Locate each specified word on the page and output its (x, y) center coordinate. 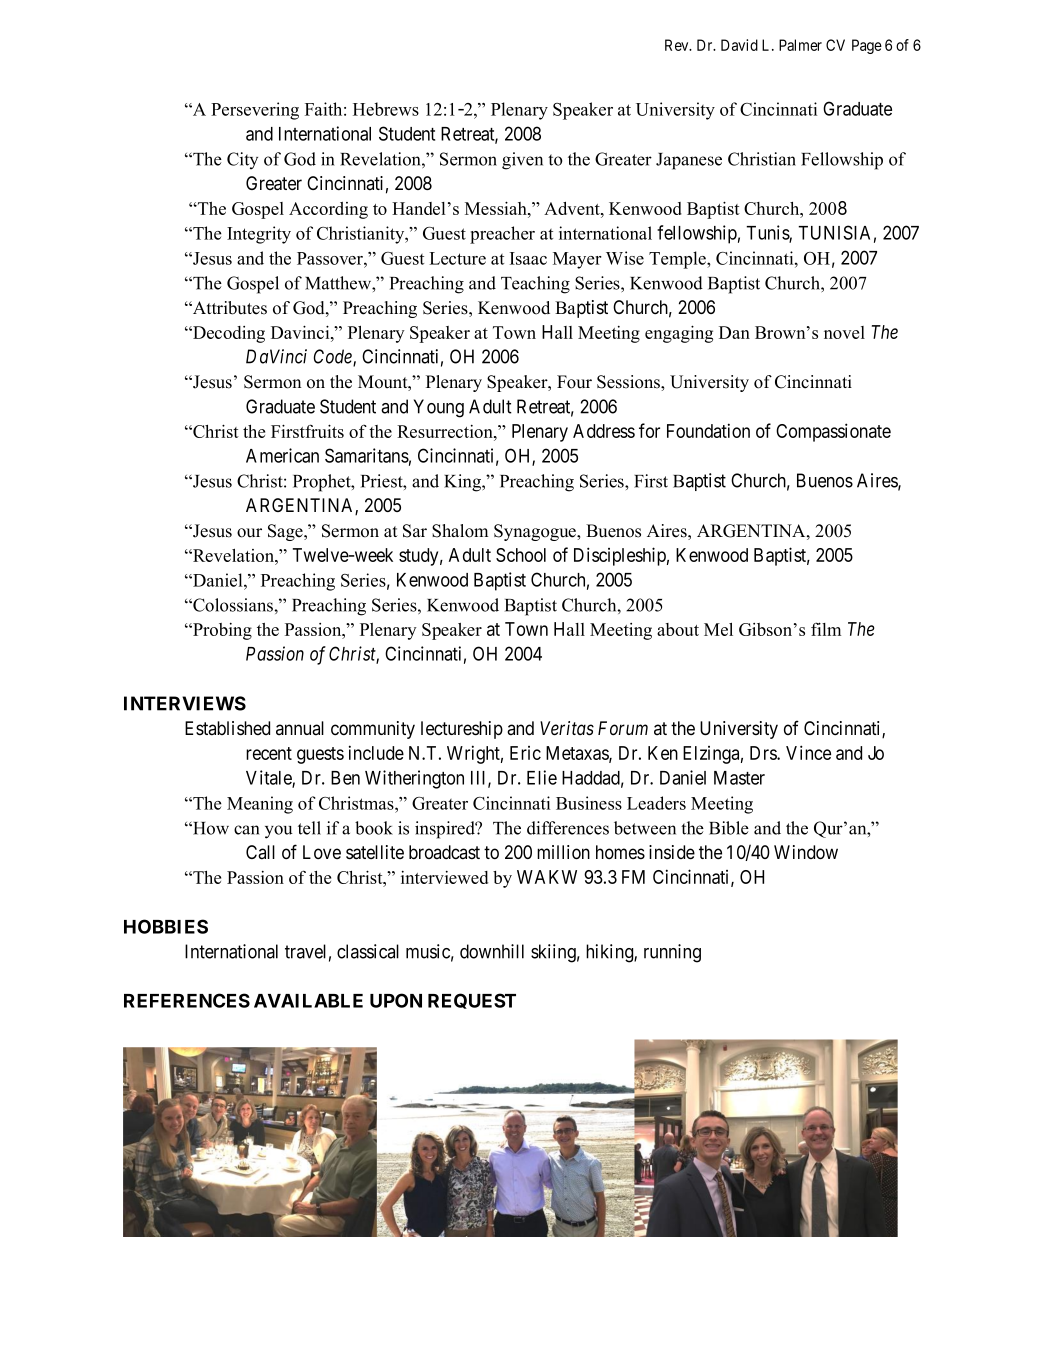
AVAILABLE (308, 1001)
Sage (286, 532)
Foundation (708, 430)
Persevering (255, 111)
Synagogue (536, 532)
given (522, 161)
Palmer (800, 45)
